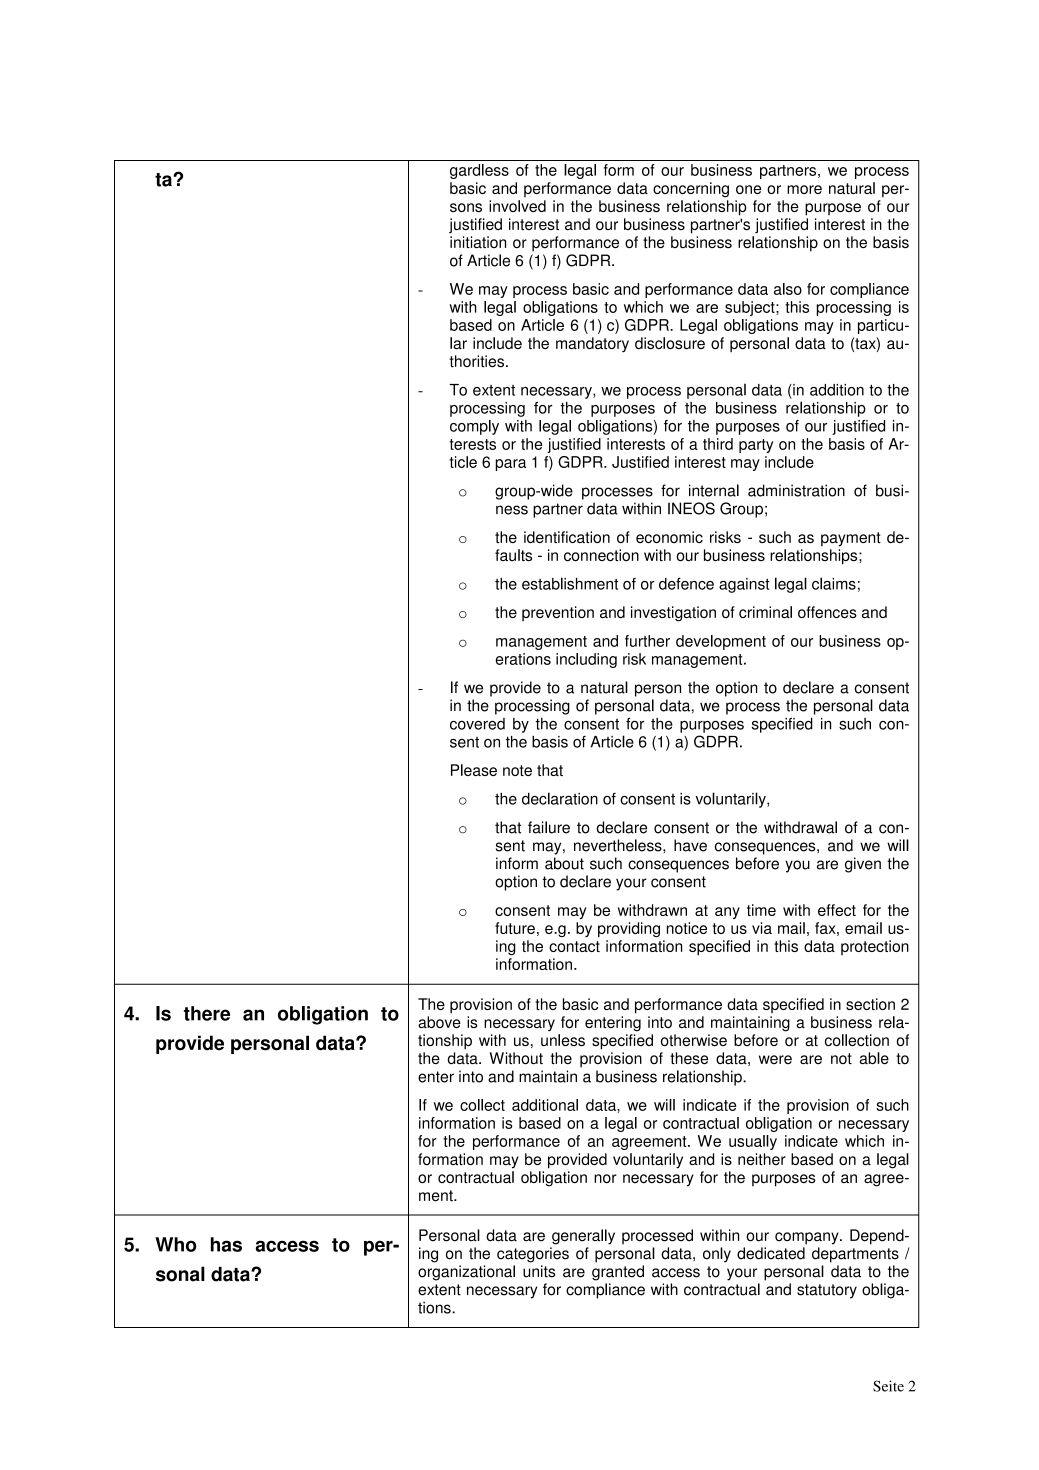 This page has height=1470, width=1039. I want to click on there, so click(207, 1013).
